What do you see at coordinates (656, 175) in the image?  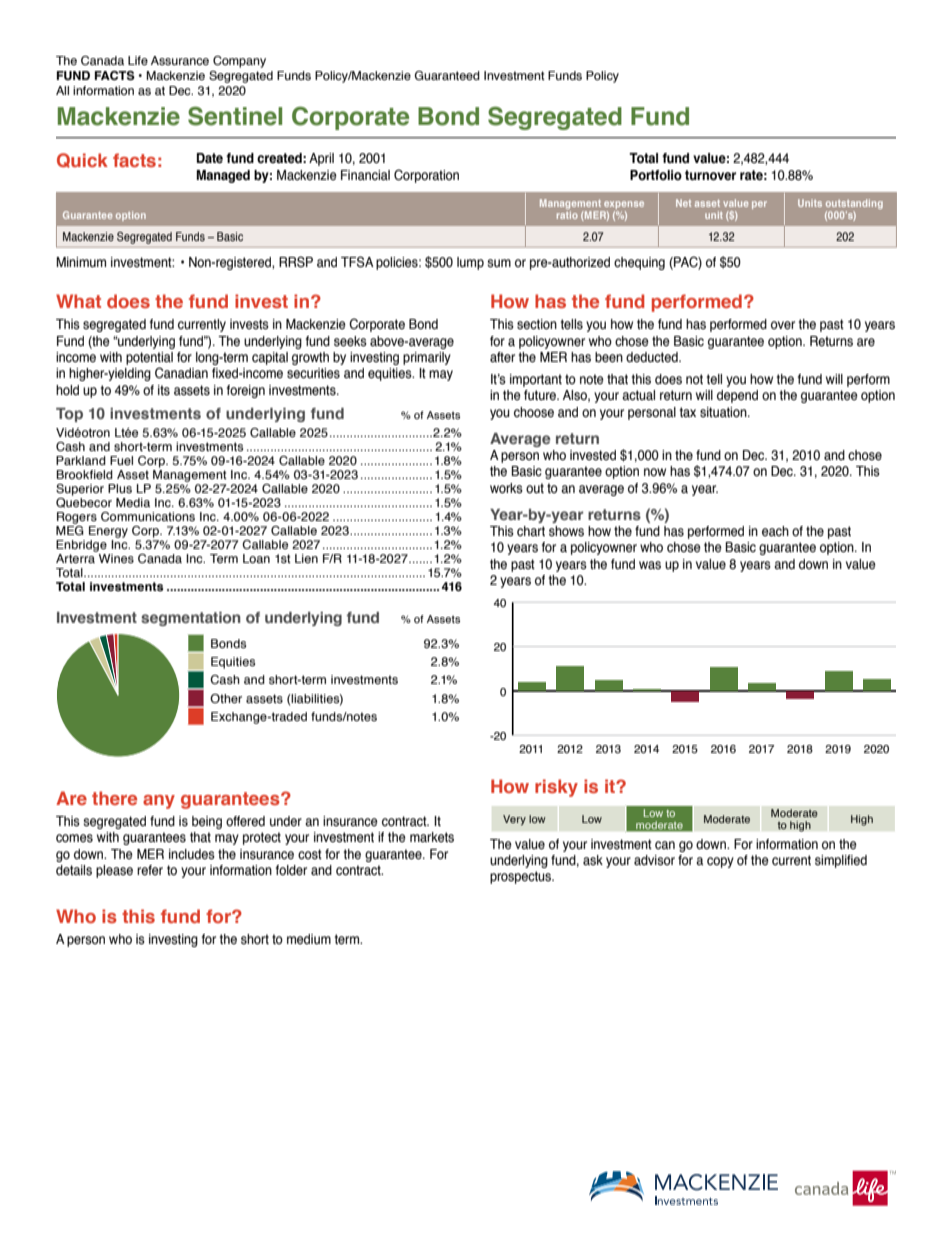 I see `Portfolio` at bounding box center [656, 175].
